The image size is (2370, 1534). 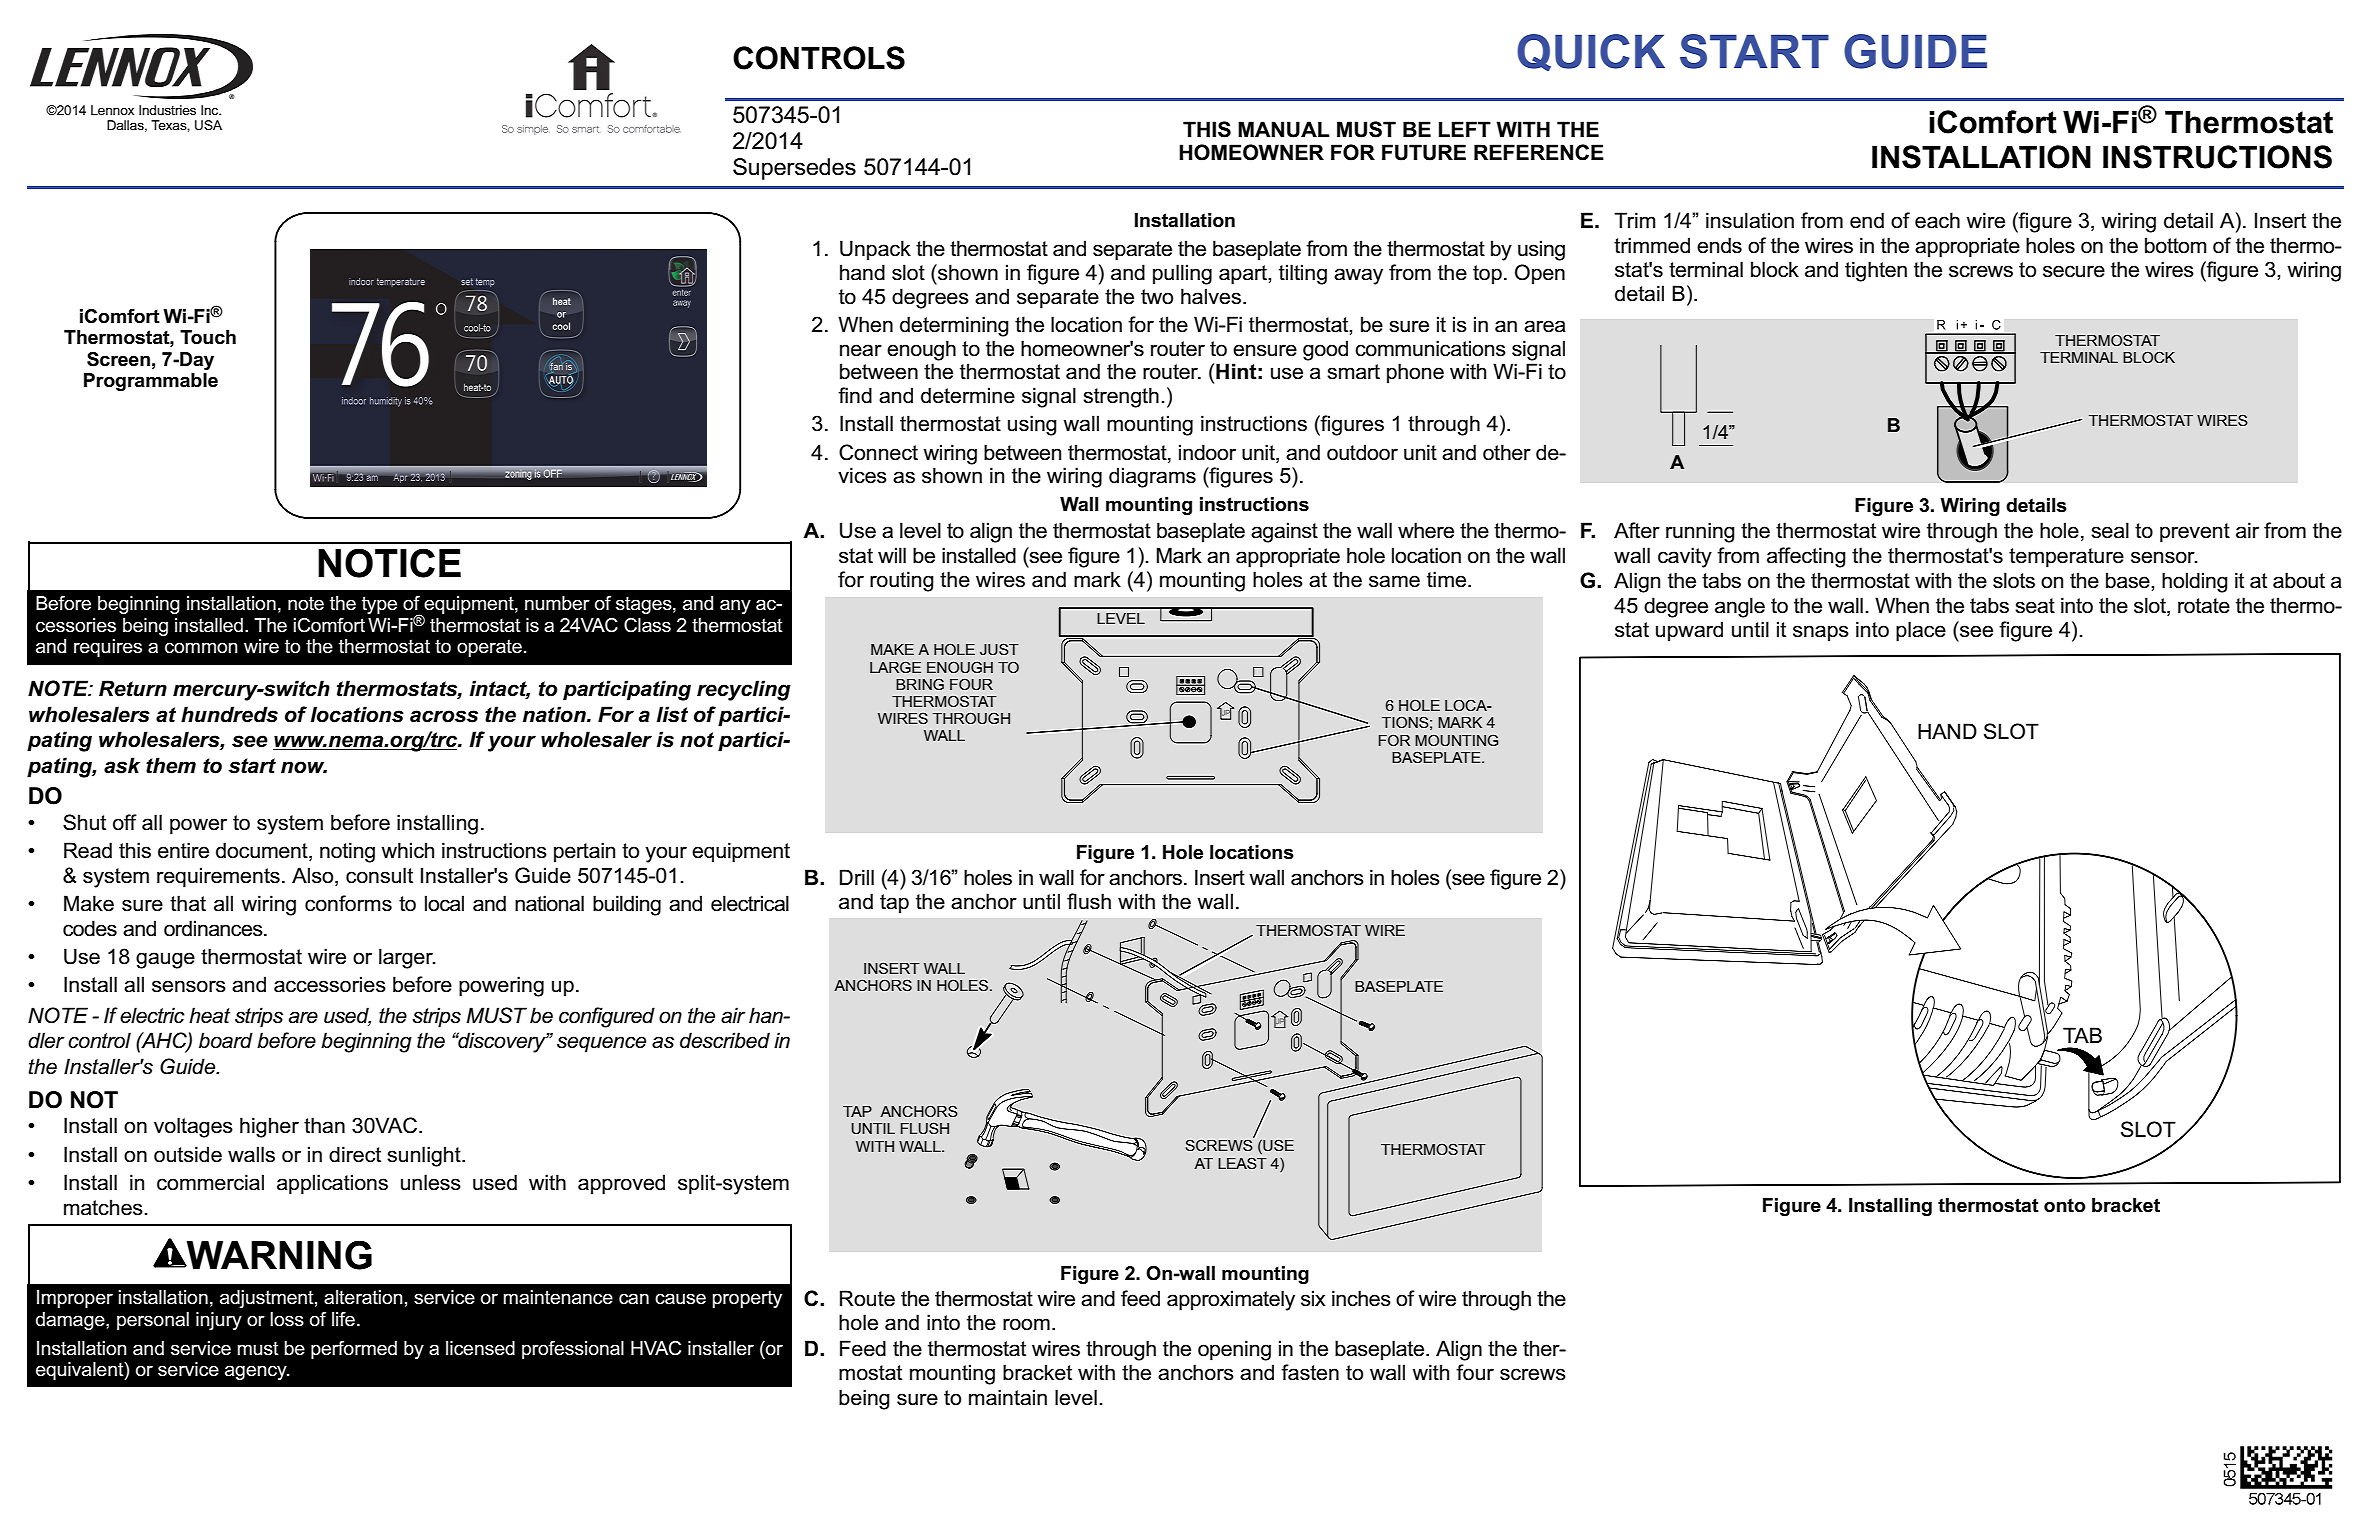 What do you see at coordinates (348, 903) in the document?
I see `conforms` at bounding box center [348, 903].
